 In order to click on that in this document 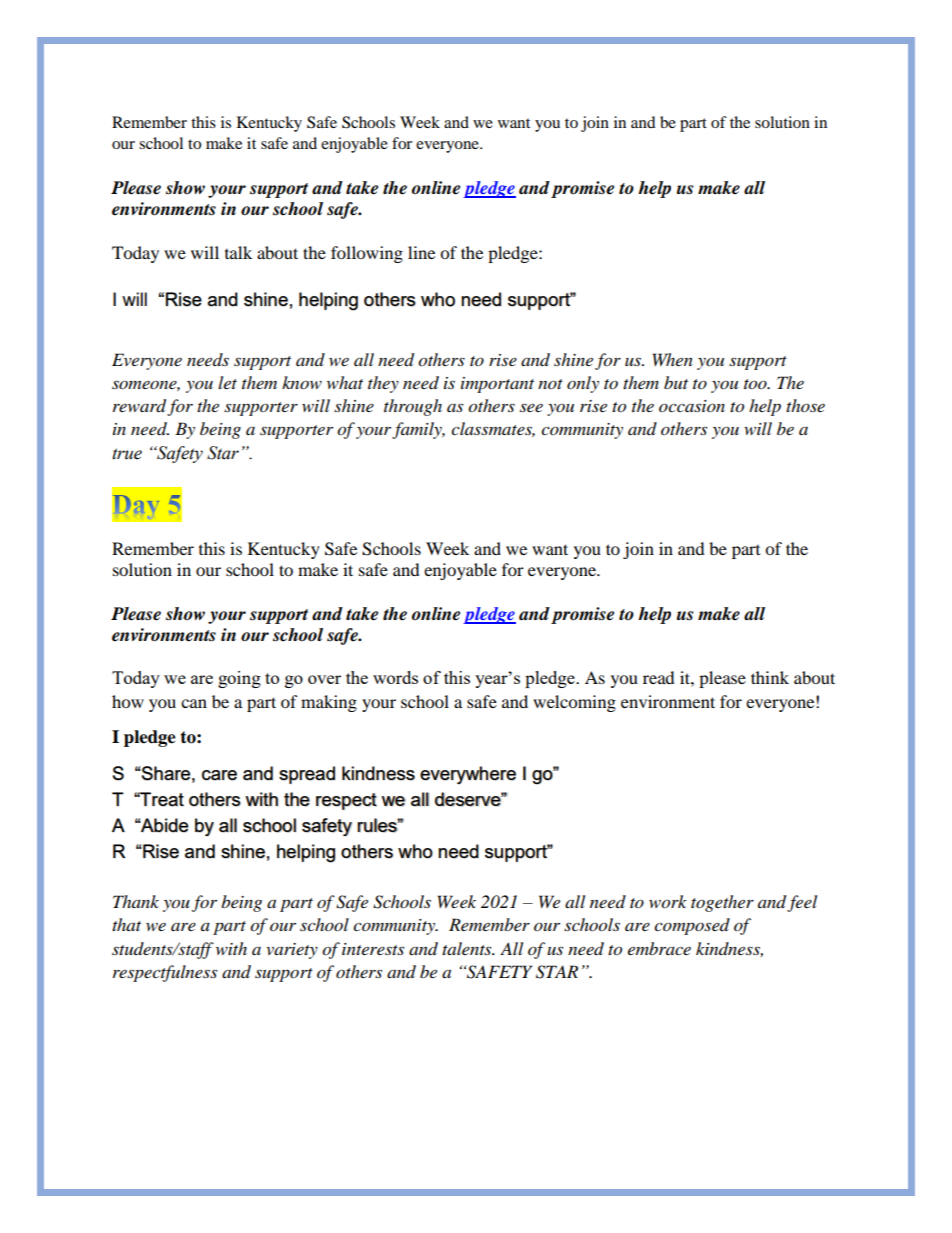, I will do `click(126, 924)`.
